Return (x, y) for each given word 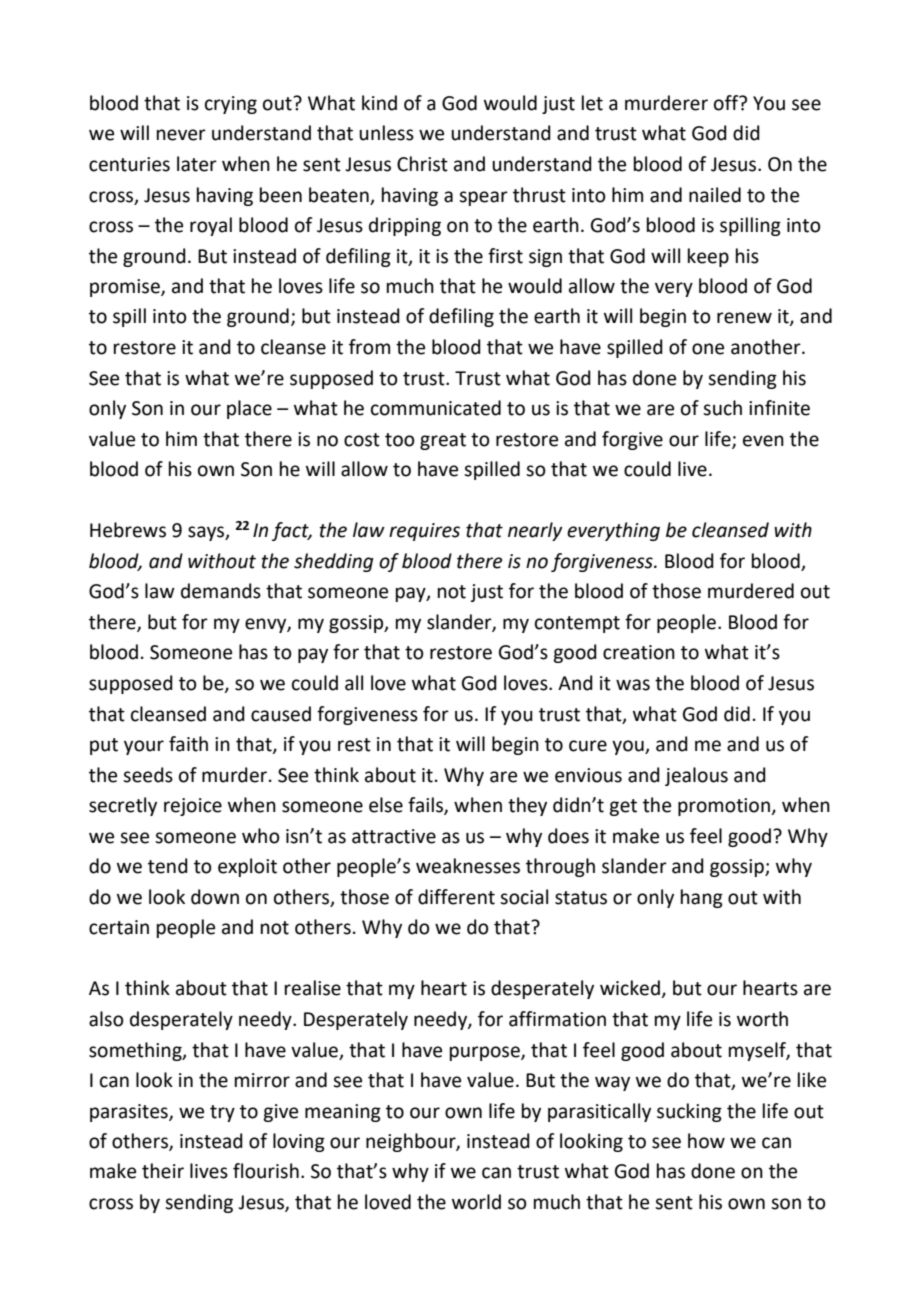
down (215, 897)
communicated (436, 408)
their (163, 1171)
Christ (422, 164)
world (476, 1202)
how (706, 1141)
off (727, 103)
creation (639, 652)
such (722, 408)
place (249, 409)
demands (221, 591)
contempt (577, 624)
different (456, 897)
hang (702, 898)
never (181, 135)
